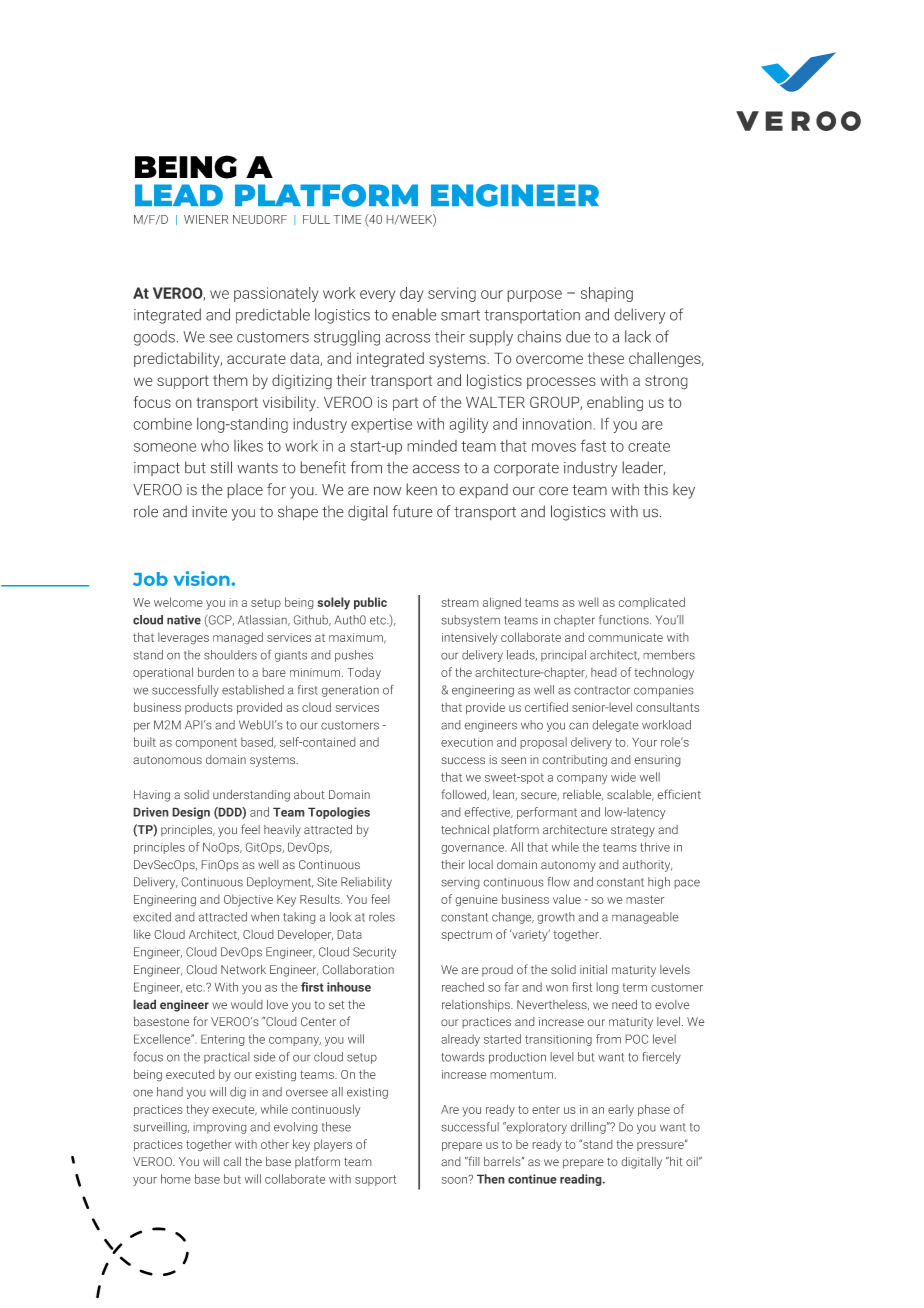  Describe the element at coordinates (465, 795) in the document. I see `followed` at that location.
